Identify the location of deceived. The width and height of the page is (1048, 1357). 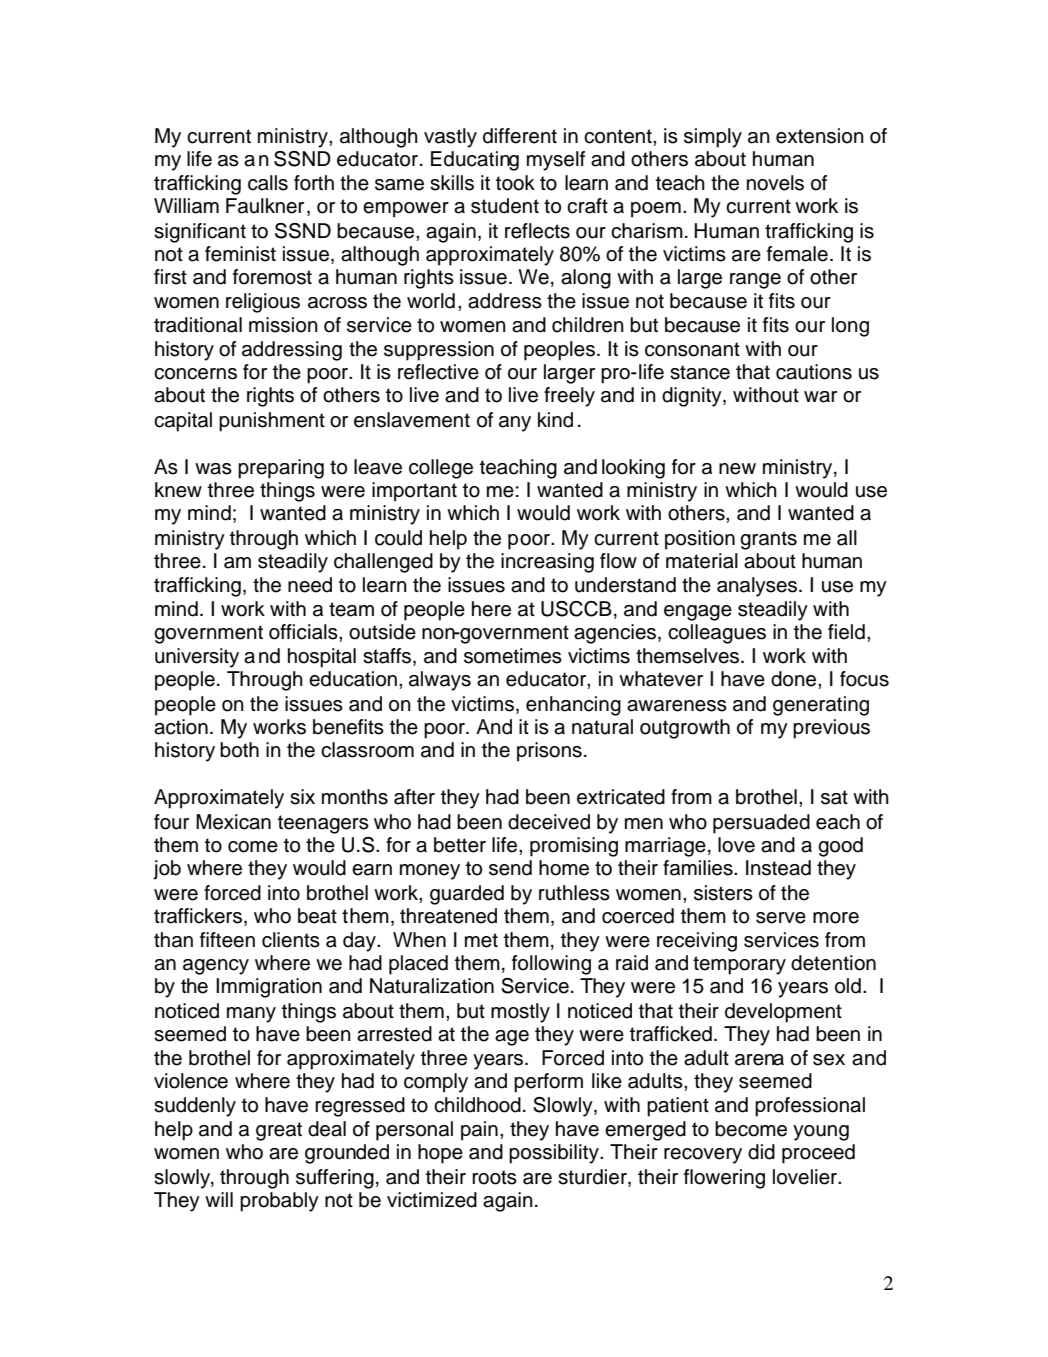
(549, 822).
